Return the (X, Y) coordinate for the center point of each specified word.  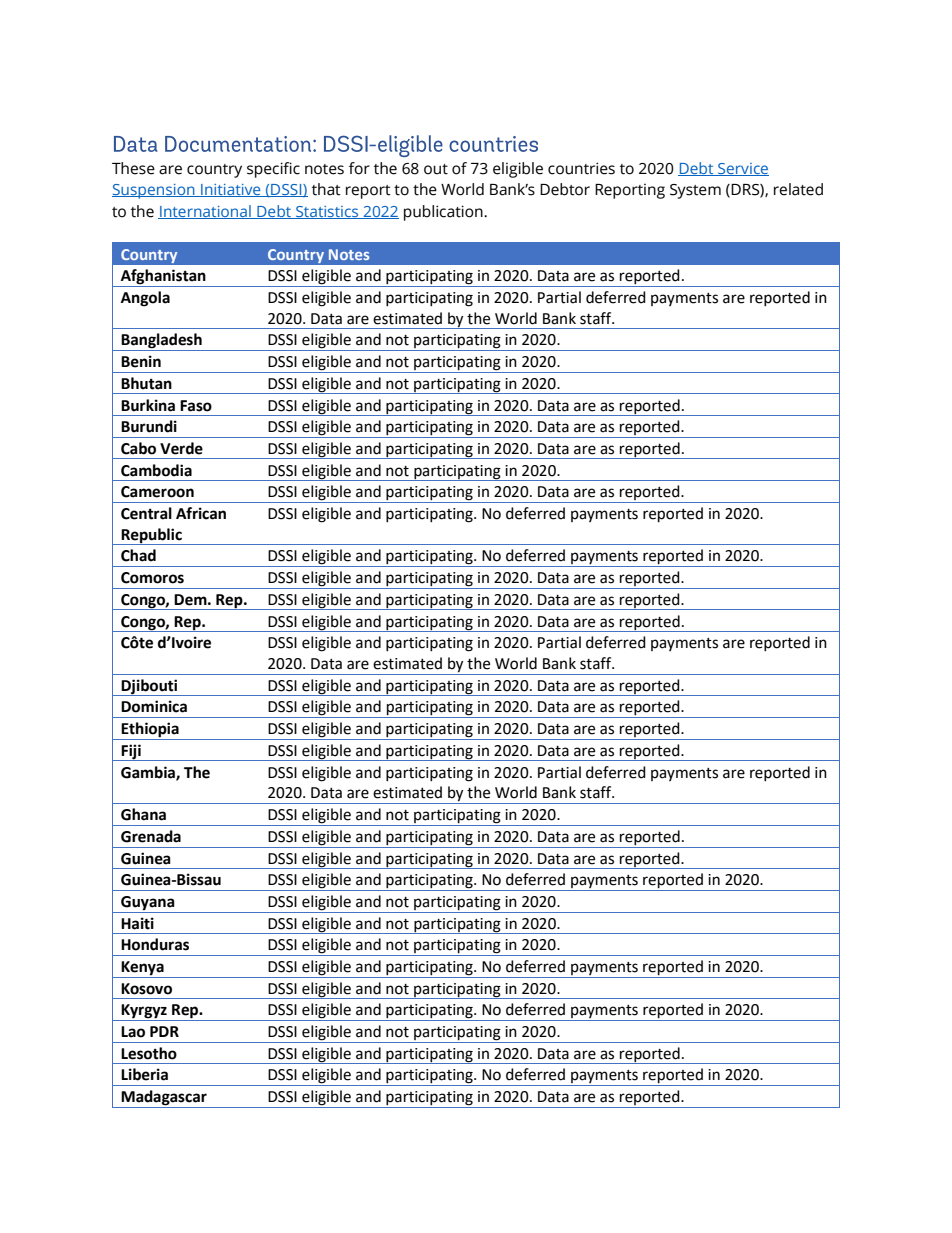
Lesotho (149, 1053)
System (695, 191)
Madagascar (164, 1099)
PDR (164, 1031)
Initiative (231, 190)
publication (444, 213)
